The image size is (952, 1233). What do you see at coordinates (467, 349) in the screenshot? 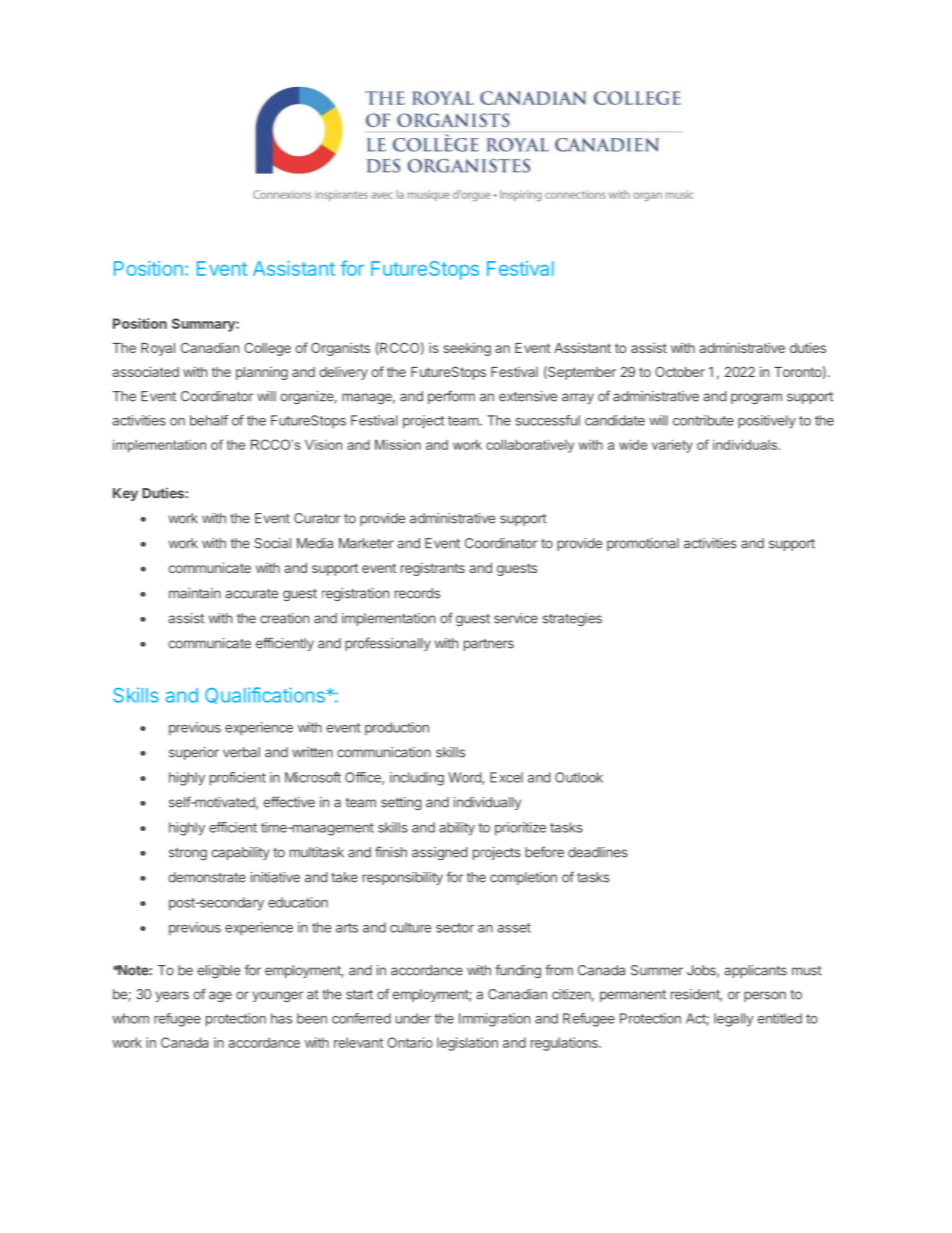
I see `seeking` at bounding box center [467, 349].
